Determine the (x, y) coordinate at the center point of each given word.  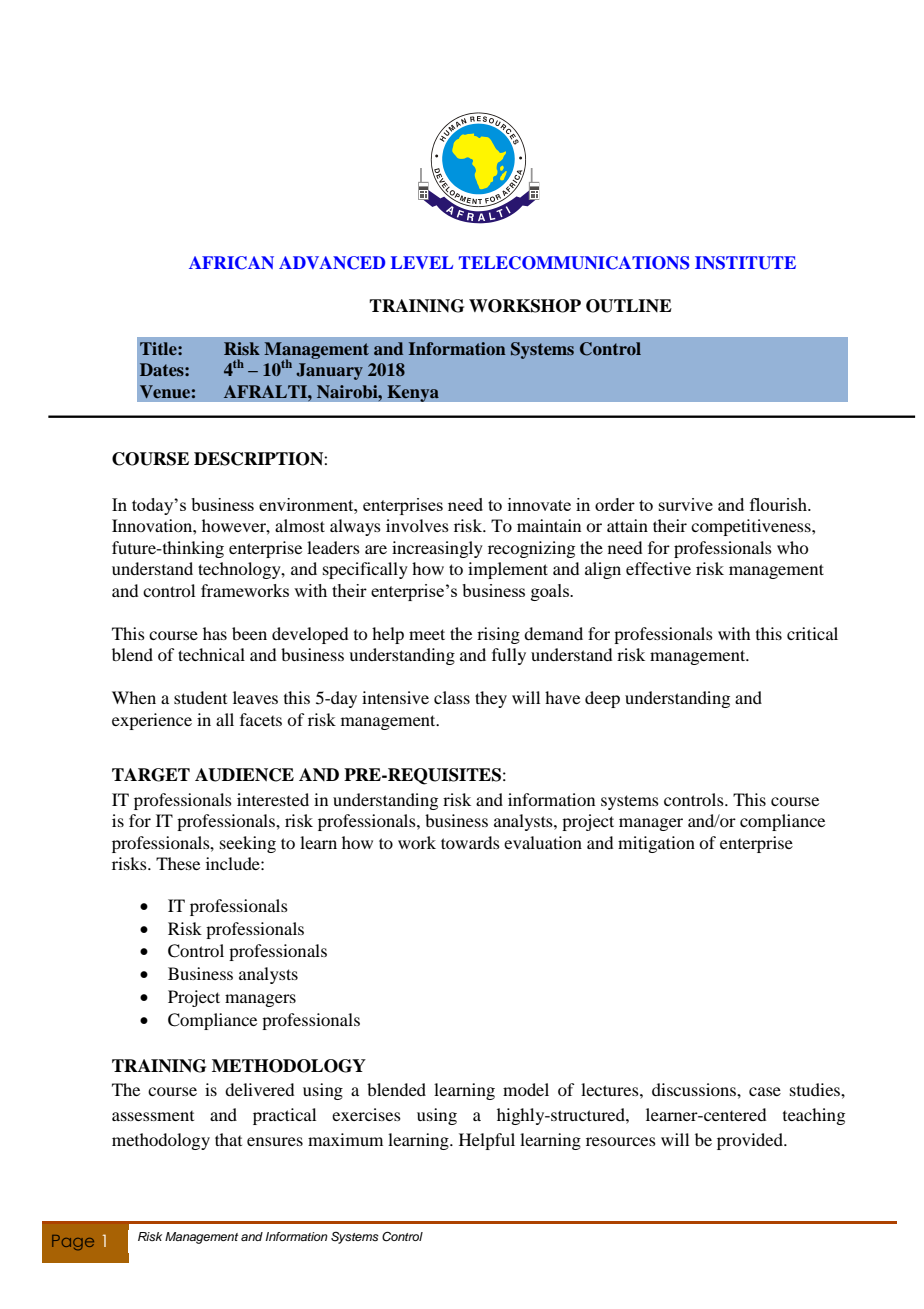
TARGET (151, 775)
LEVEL (422, 262)
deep (602, 699)
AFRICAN (231, 263)
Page (73, 1242)
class (452, 697)
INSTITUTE (745, 263)
